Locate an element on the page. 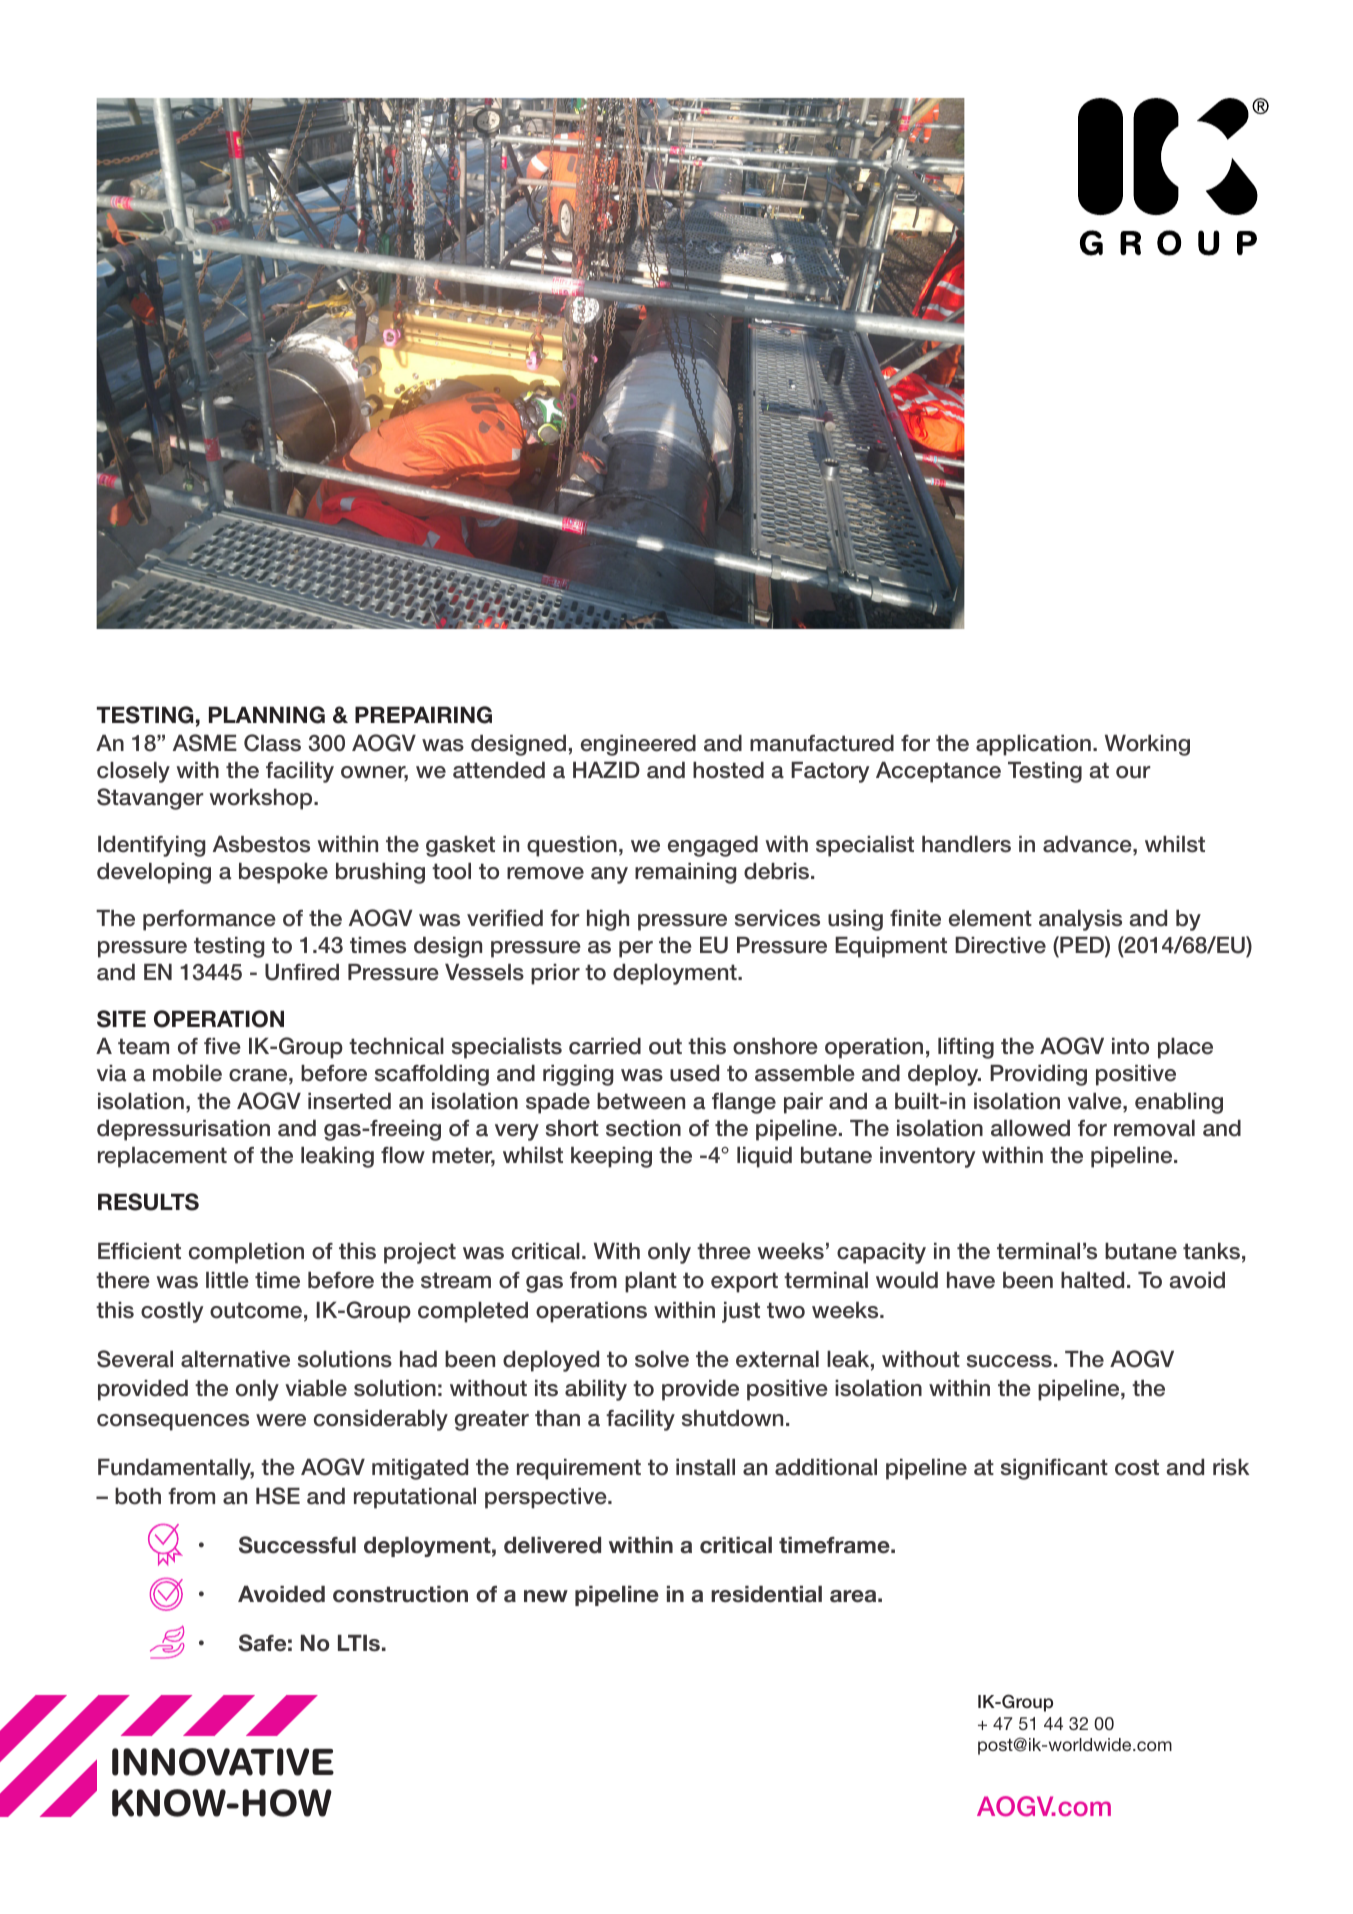 The height and width of the image is (1914, 1353). residential is located at coordinates (766, 1594).
